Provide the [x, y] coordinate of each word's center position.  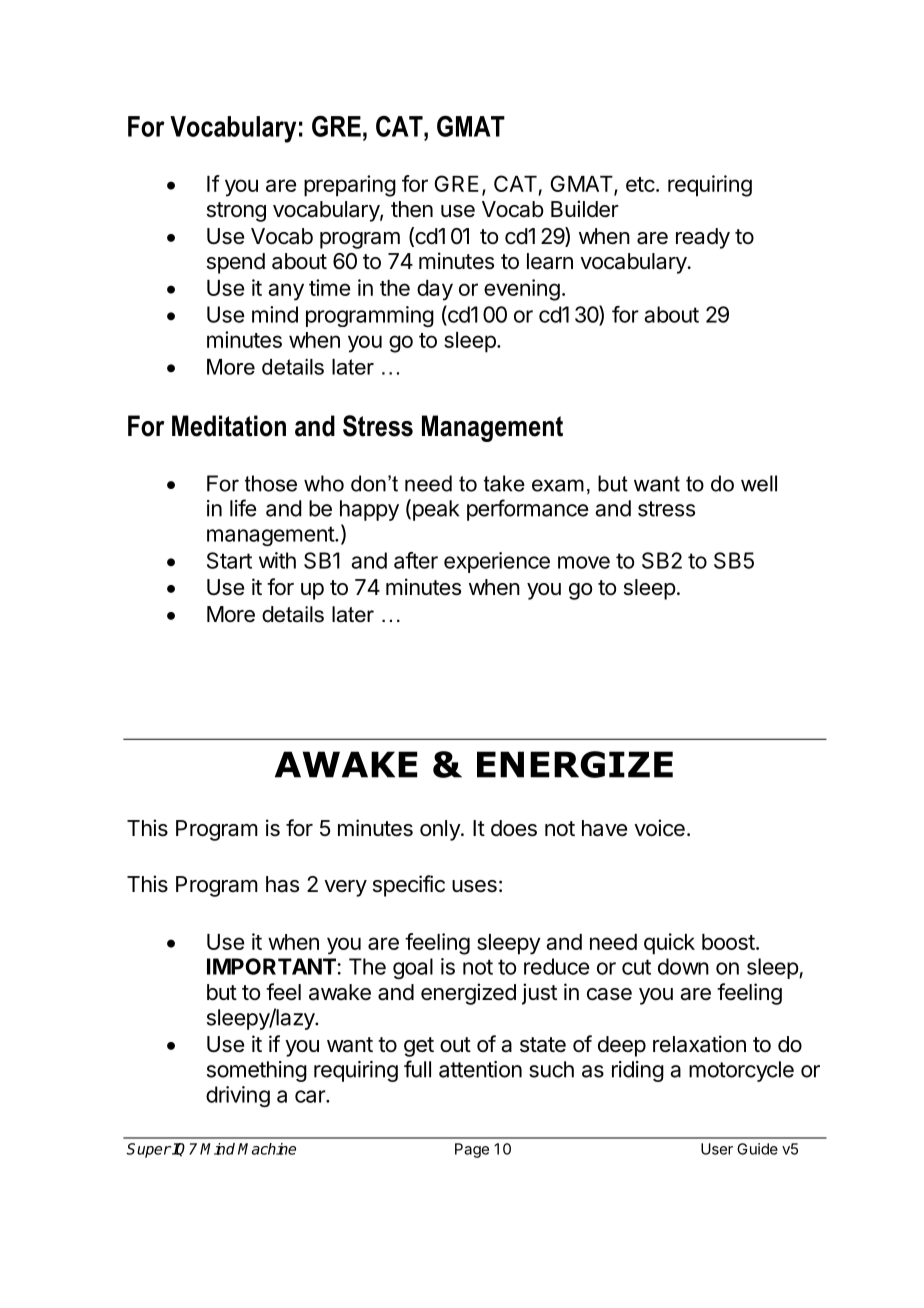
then [412, 209]
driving [238, 1096]
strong [236, 212]
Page [472, 1150]
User [717, 1149]
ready [703, 238]
